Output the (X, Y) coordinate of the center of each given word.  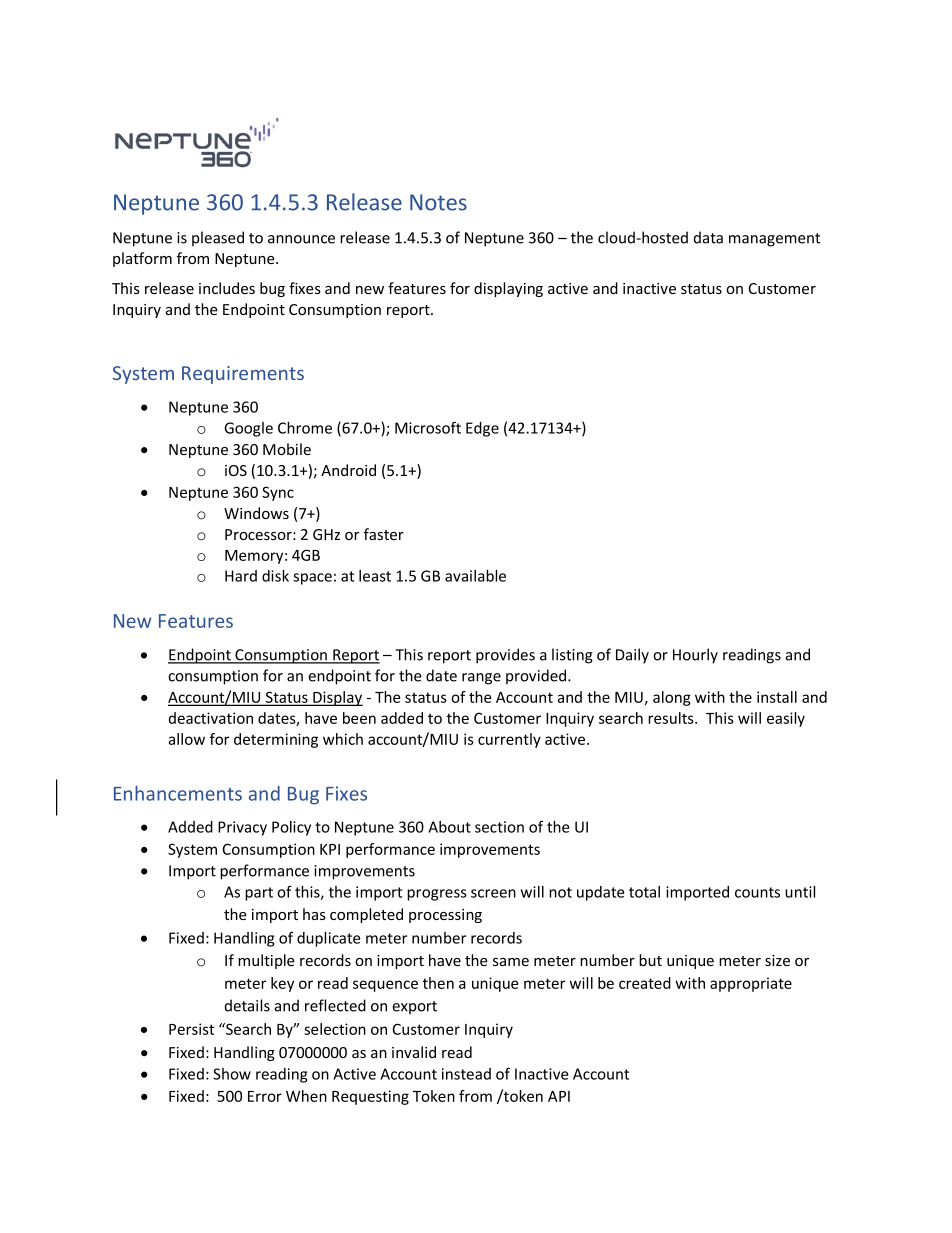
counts (757, 892)
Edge (482, 429)
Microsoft (428, 427)
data (708, 237)
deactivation (211, 718)
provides (505, 656)
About (449, 827)
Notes (438, 202)
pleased (218, 238)
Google (248, 429)
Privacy (242, 828)
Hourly (695, 656)
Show (232, 1074)
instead (466, 1074)
